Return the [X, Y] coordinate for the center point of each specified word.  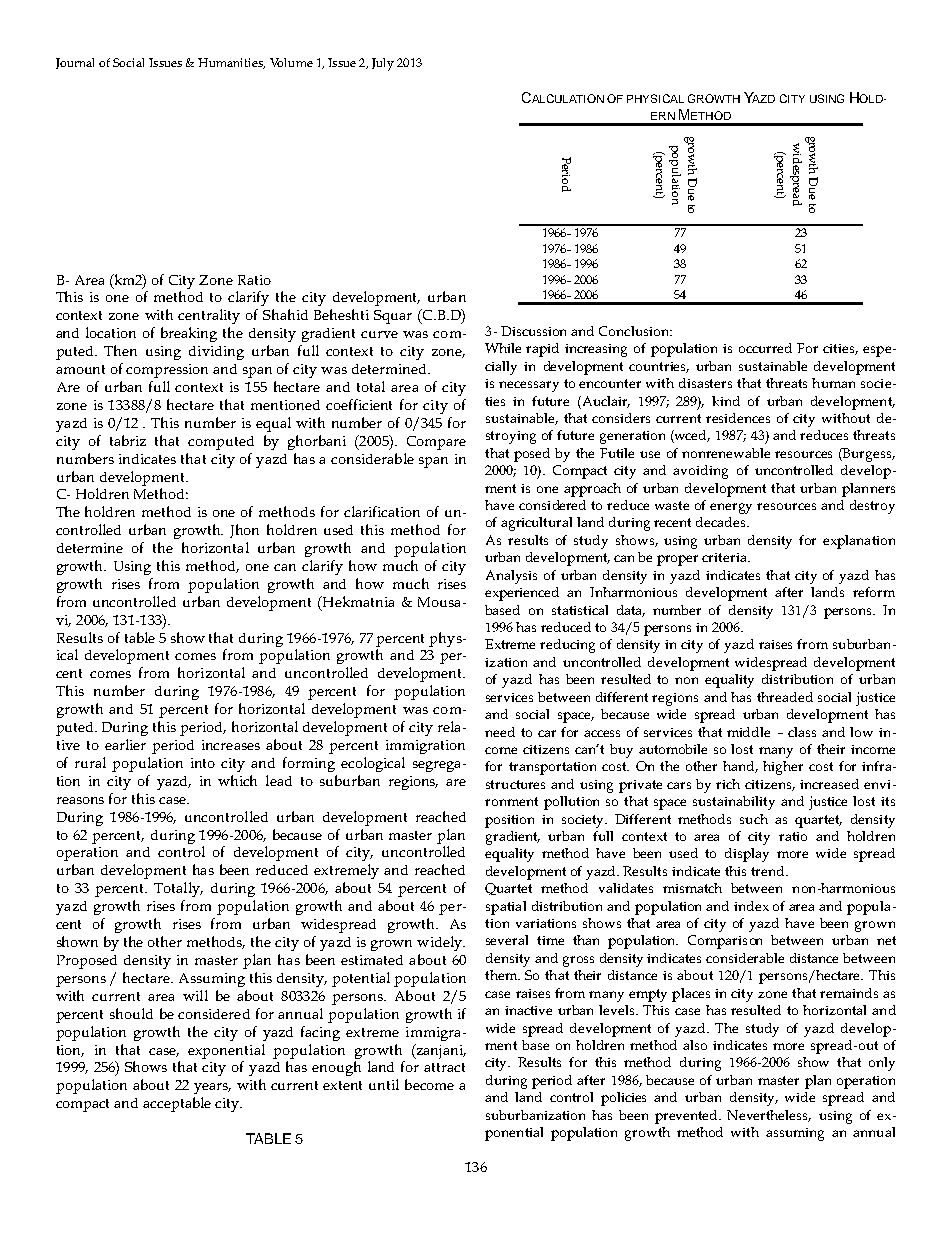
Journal [75, 63]
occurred [765, 348]
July [383, 64]
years [212, 1088]
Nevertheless [769, 1116]
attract [444, 1067]
